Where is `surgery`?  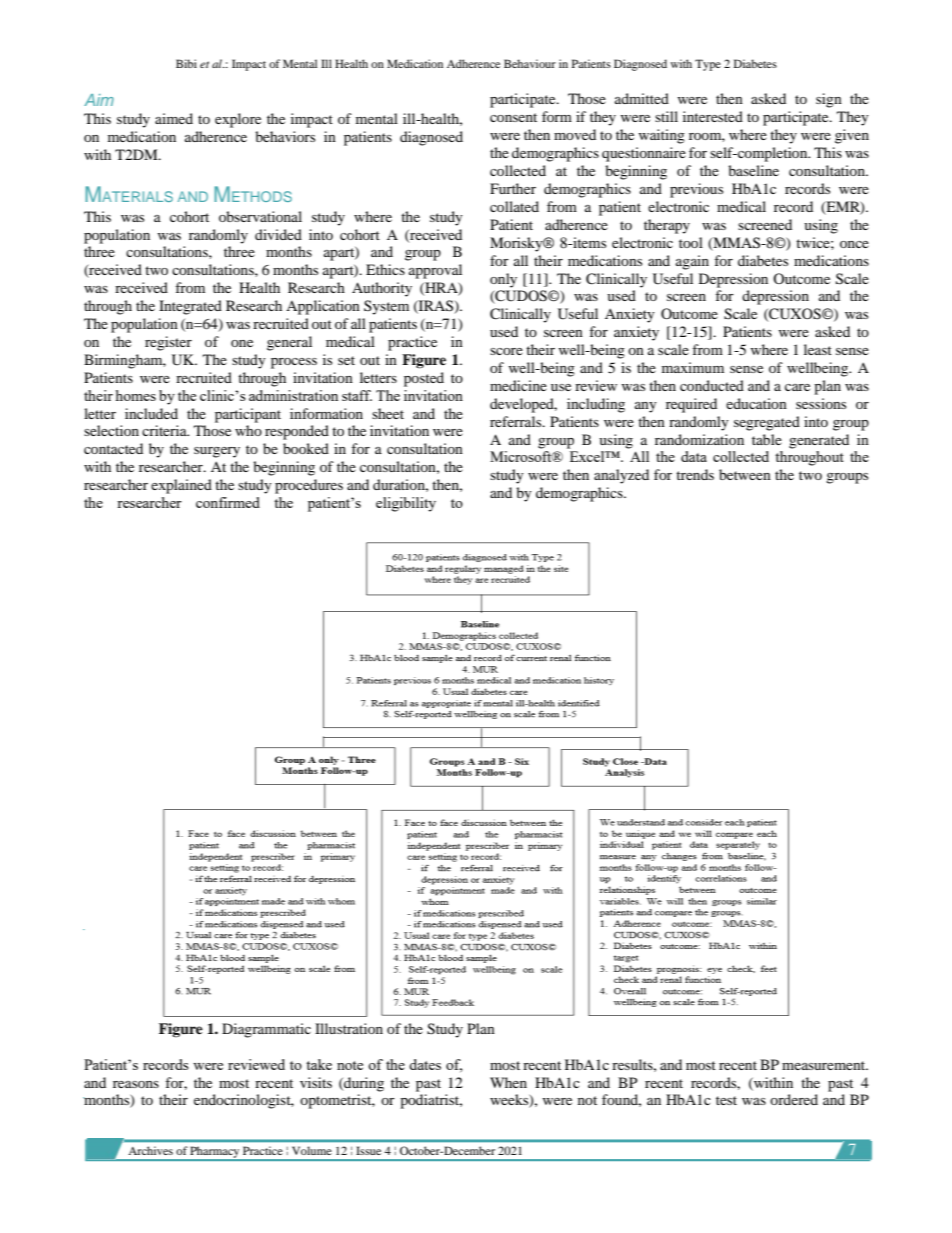
surgery is located at coordinates (217, 452).
